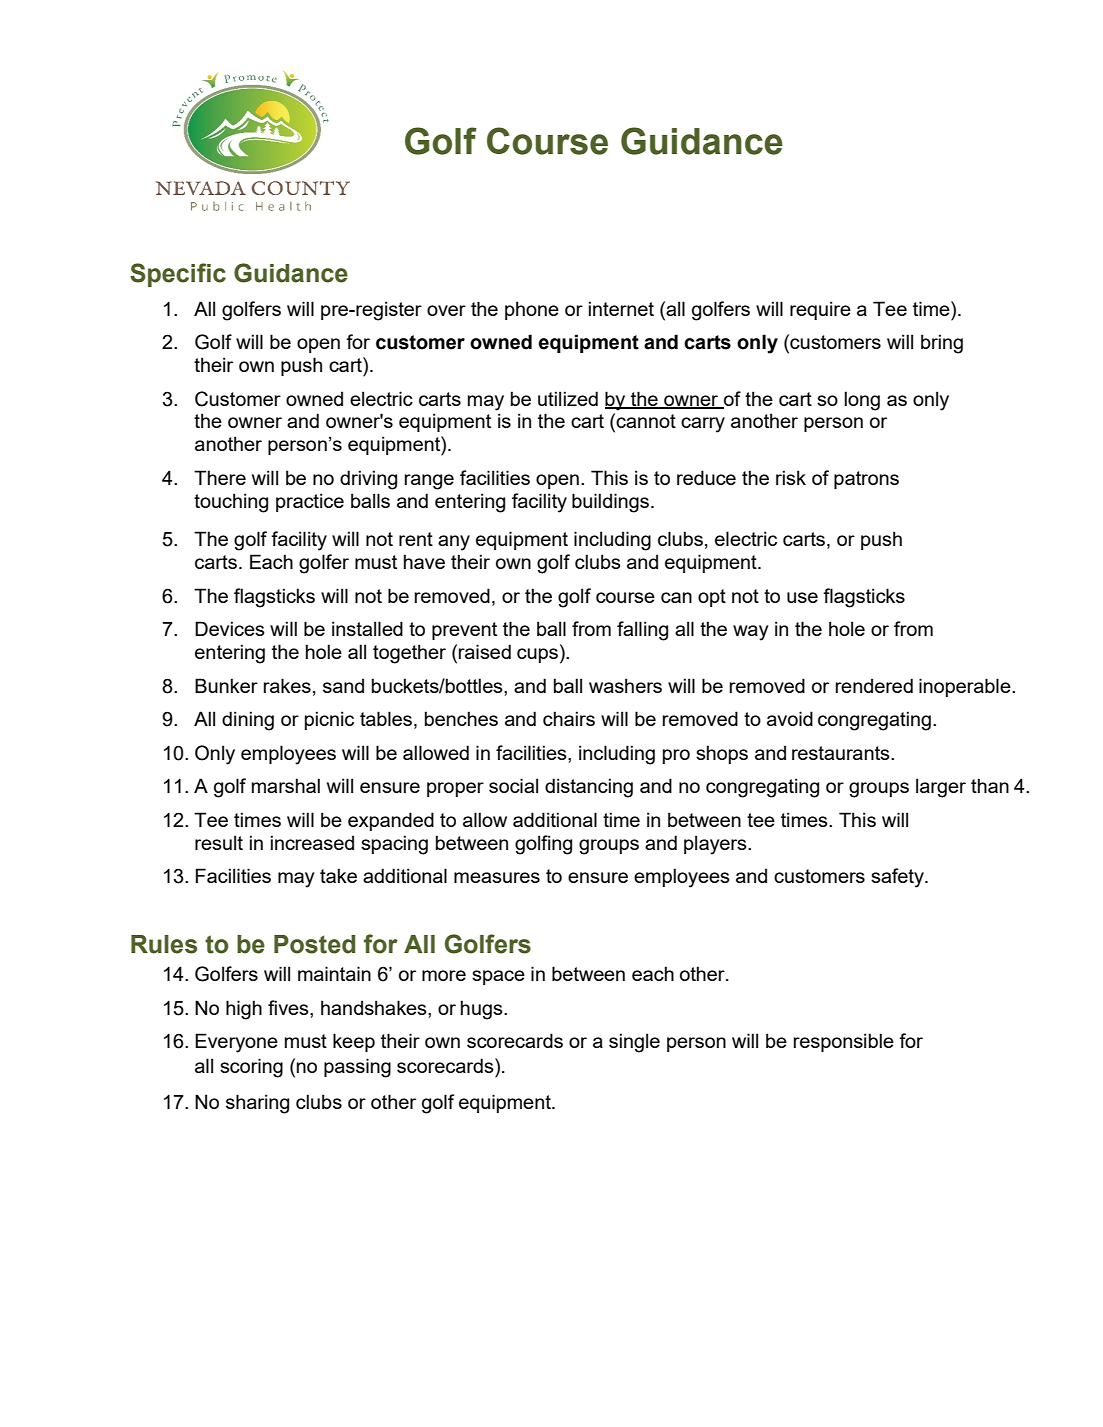  Describe the element at coordinates (625, 685) in the image. I see `washers` at that location.
